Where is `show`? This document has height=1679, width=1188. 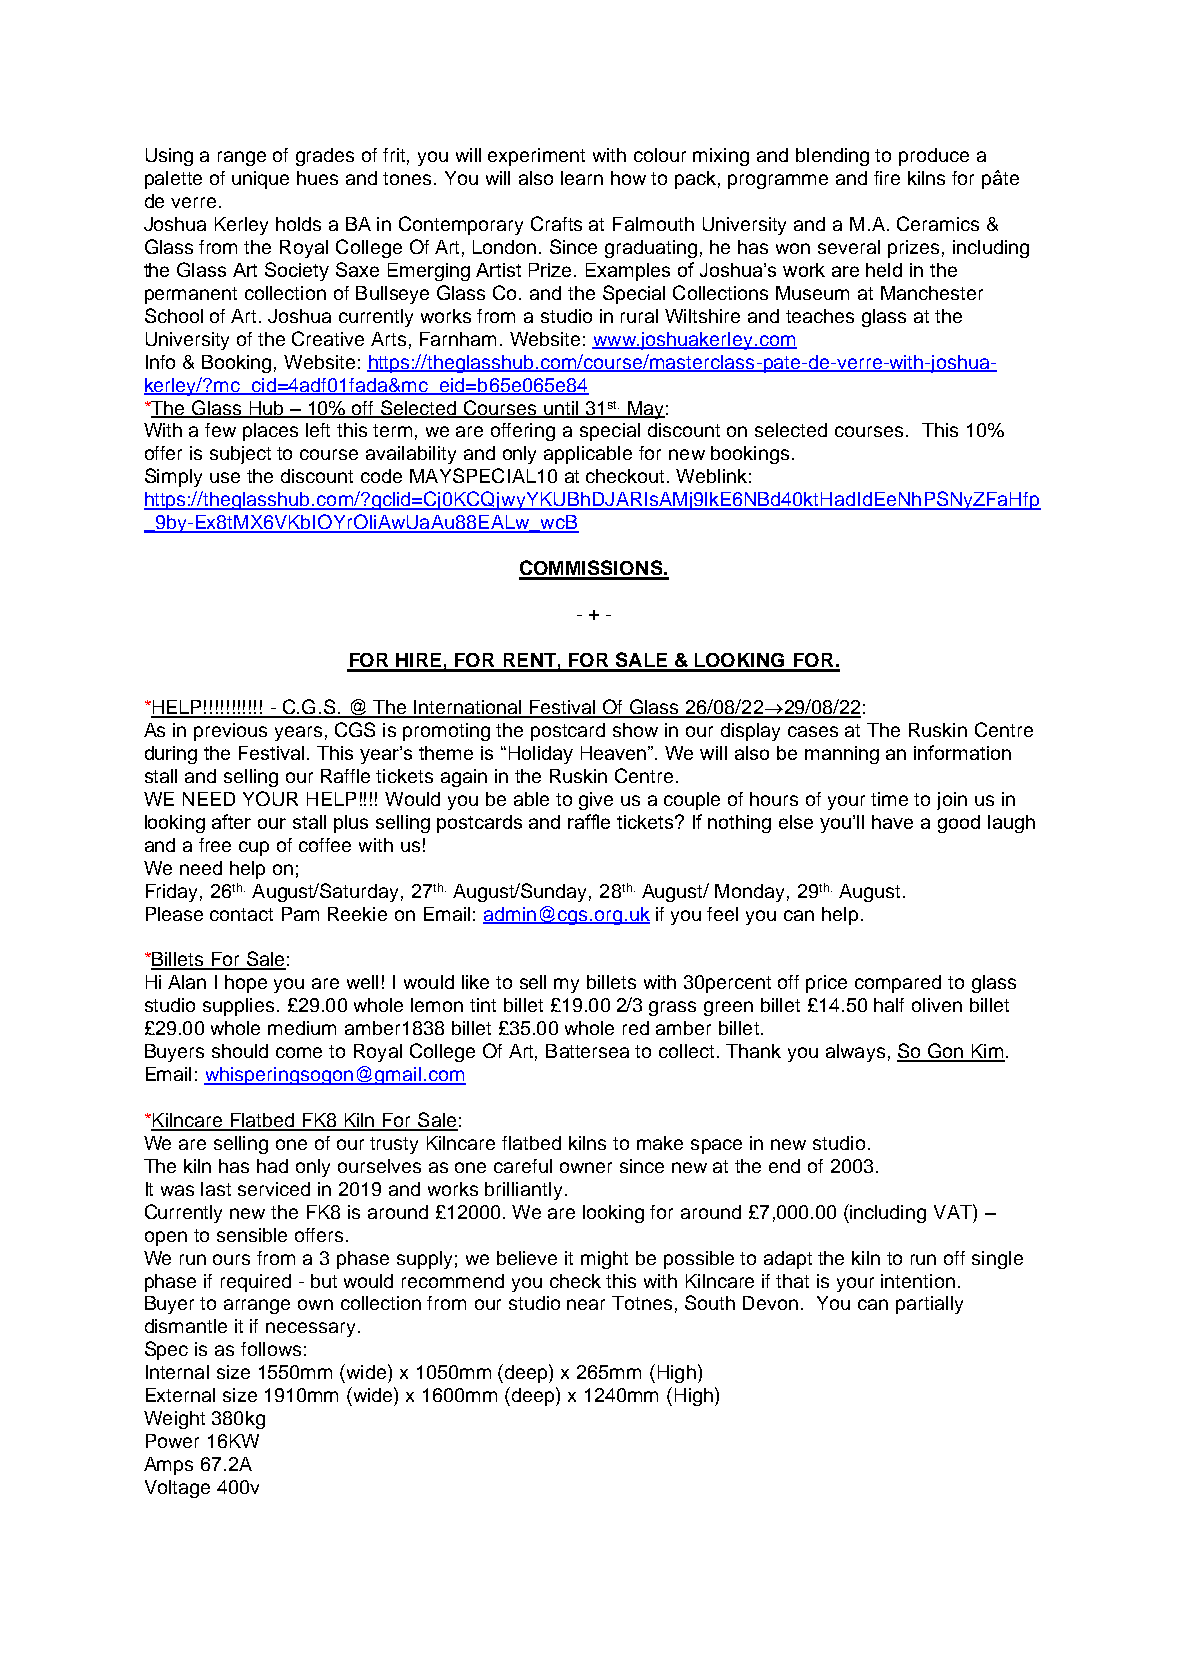
show is located at coordinates (635, 730).
